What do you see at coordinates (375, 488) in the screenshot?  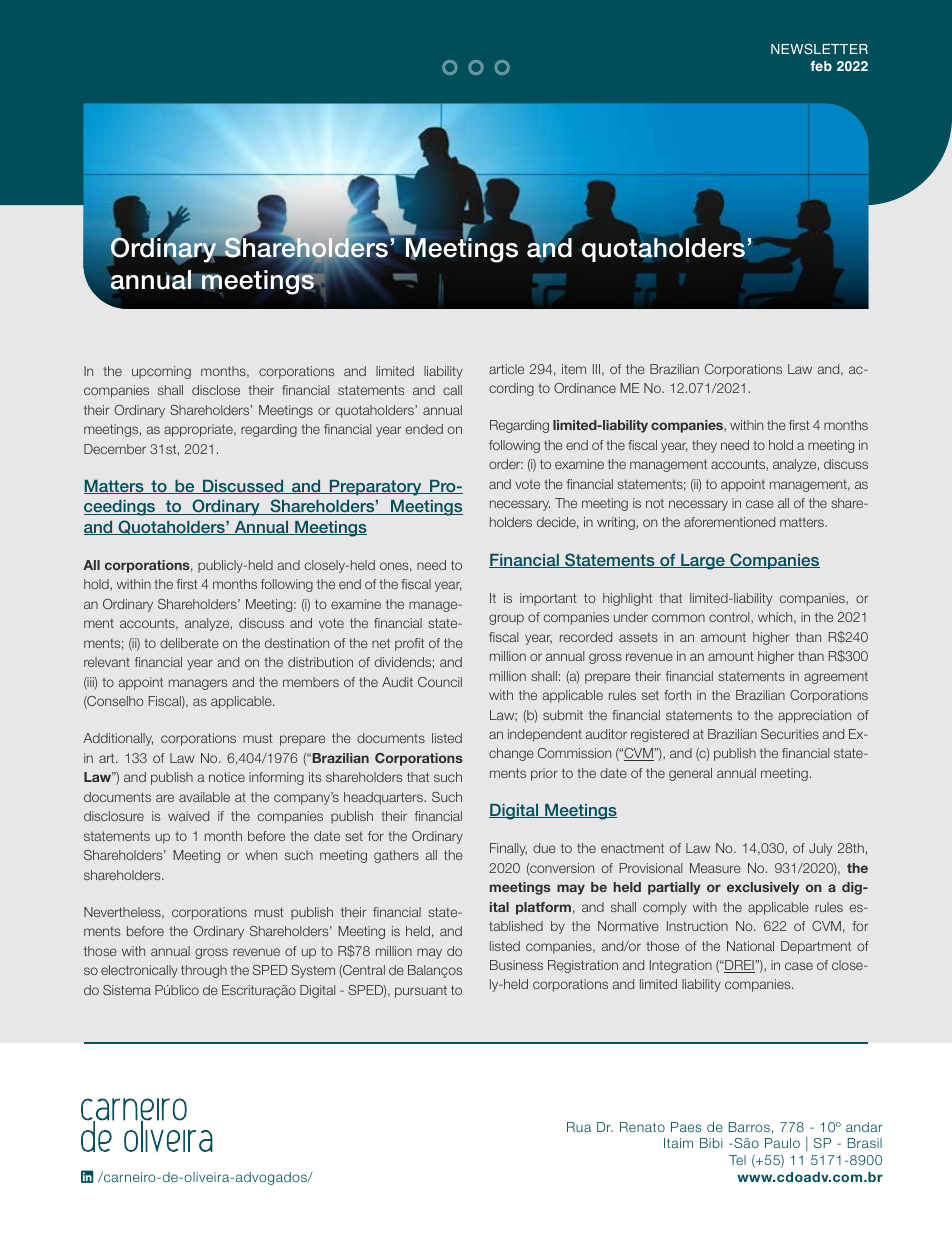 I see `Preparatory` at bounding box center [375, 488].
